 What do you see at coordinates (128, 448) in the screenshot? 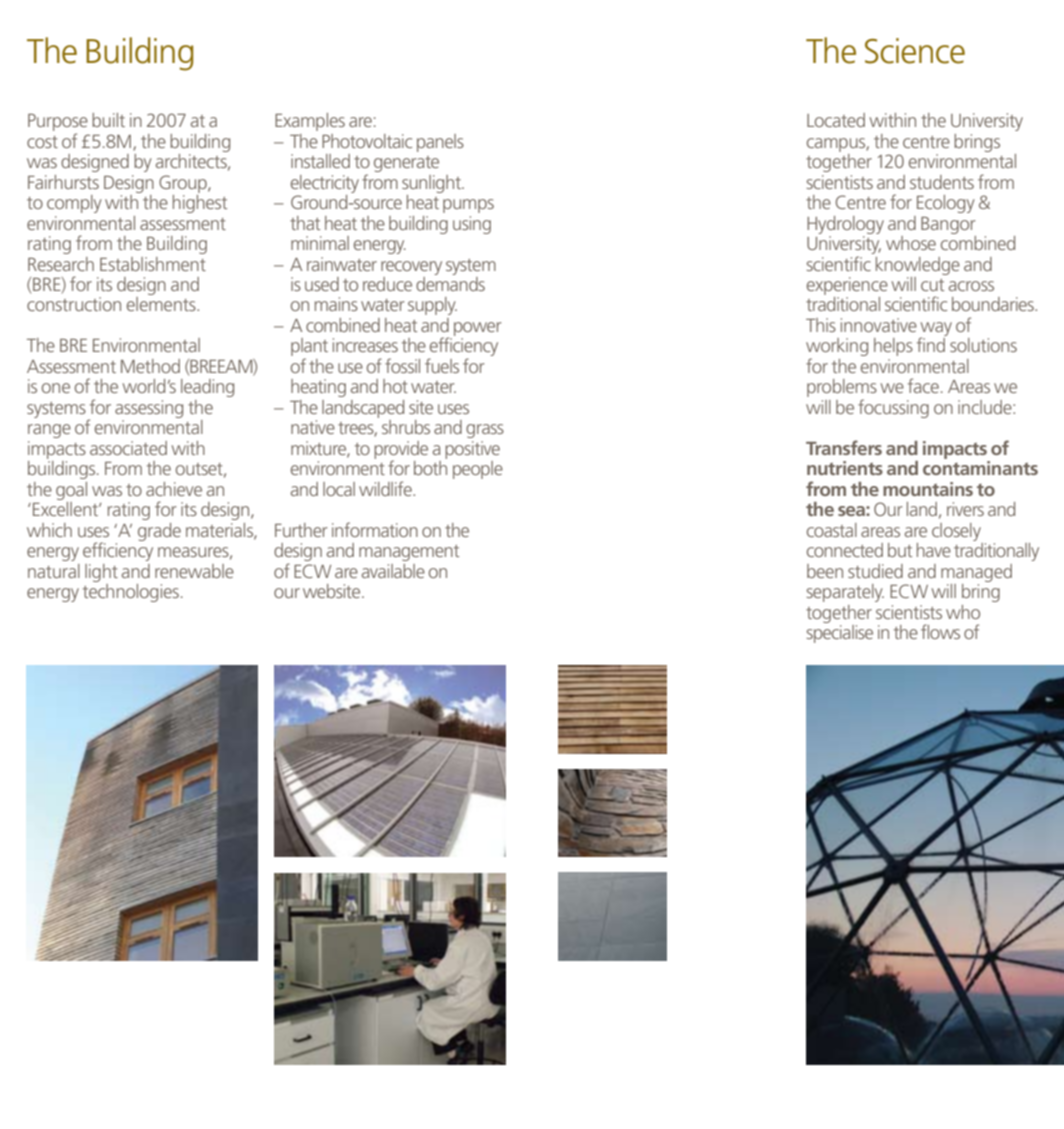
I see `associated` at bounding box center [128, 448].
